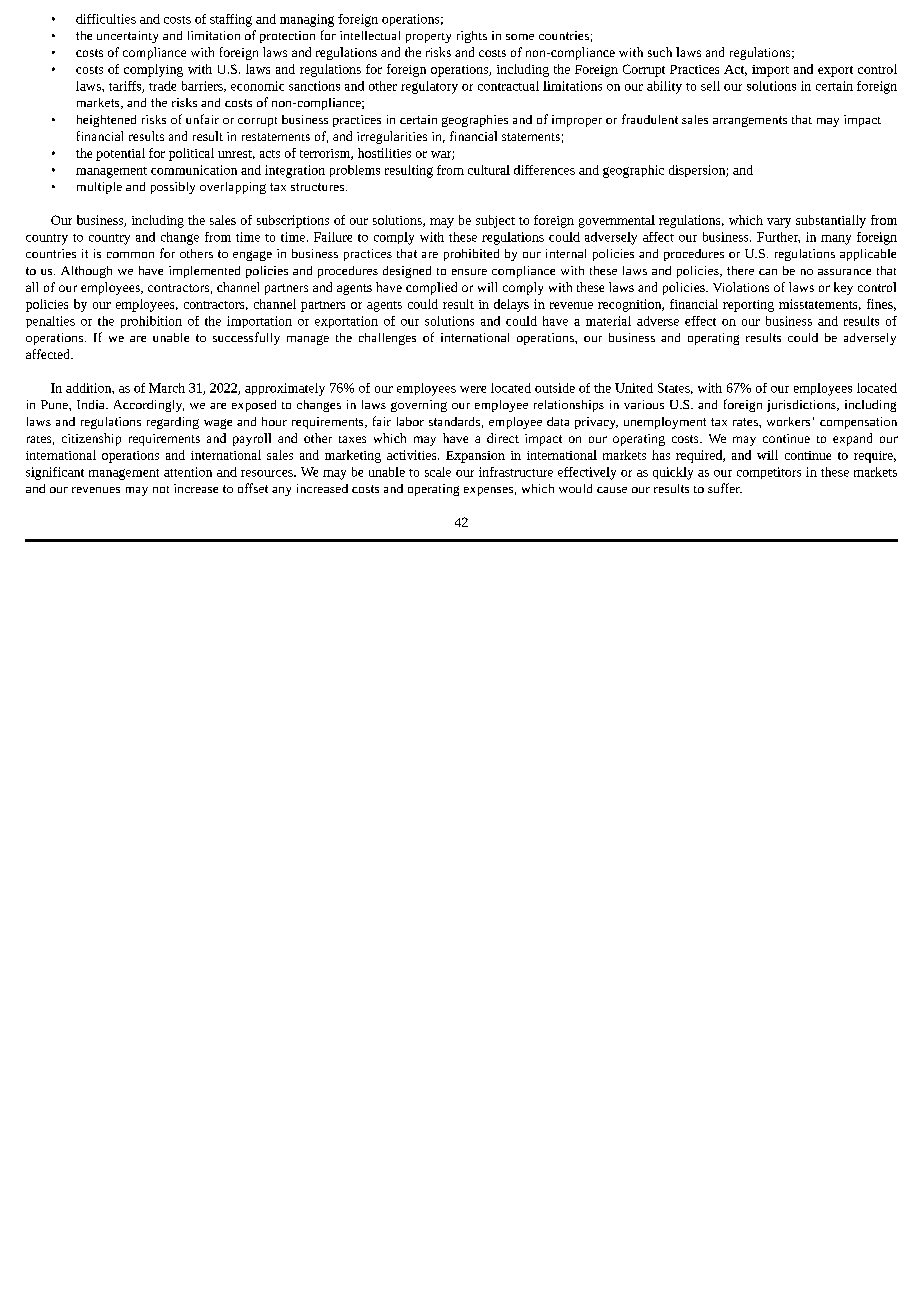  I want to click on difficulties, so click(106, 19).
